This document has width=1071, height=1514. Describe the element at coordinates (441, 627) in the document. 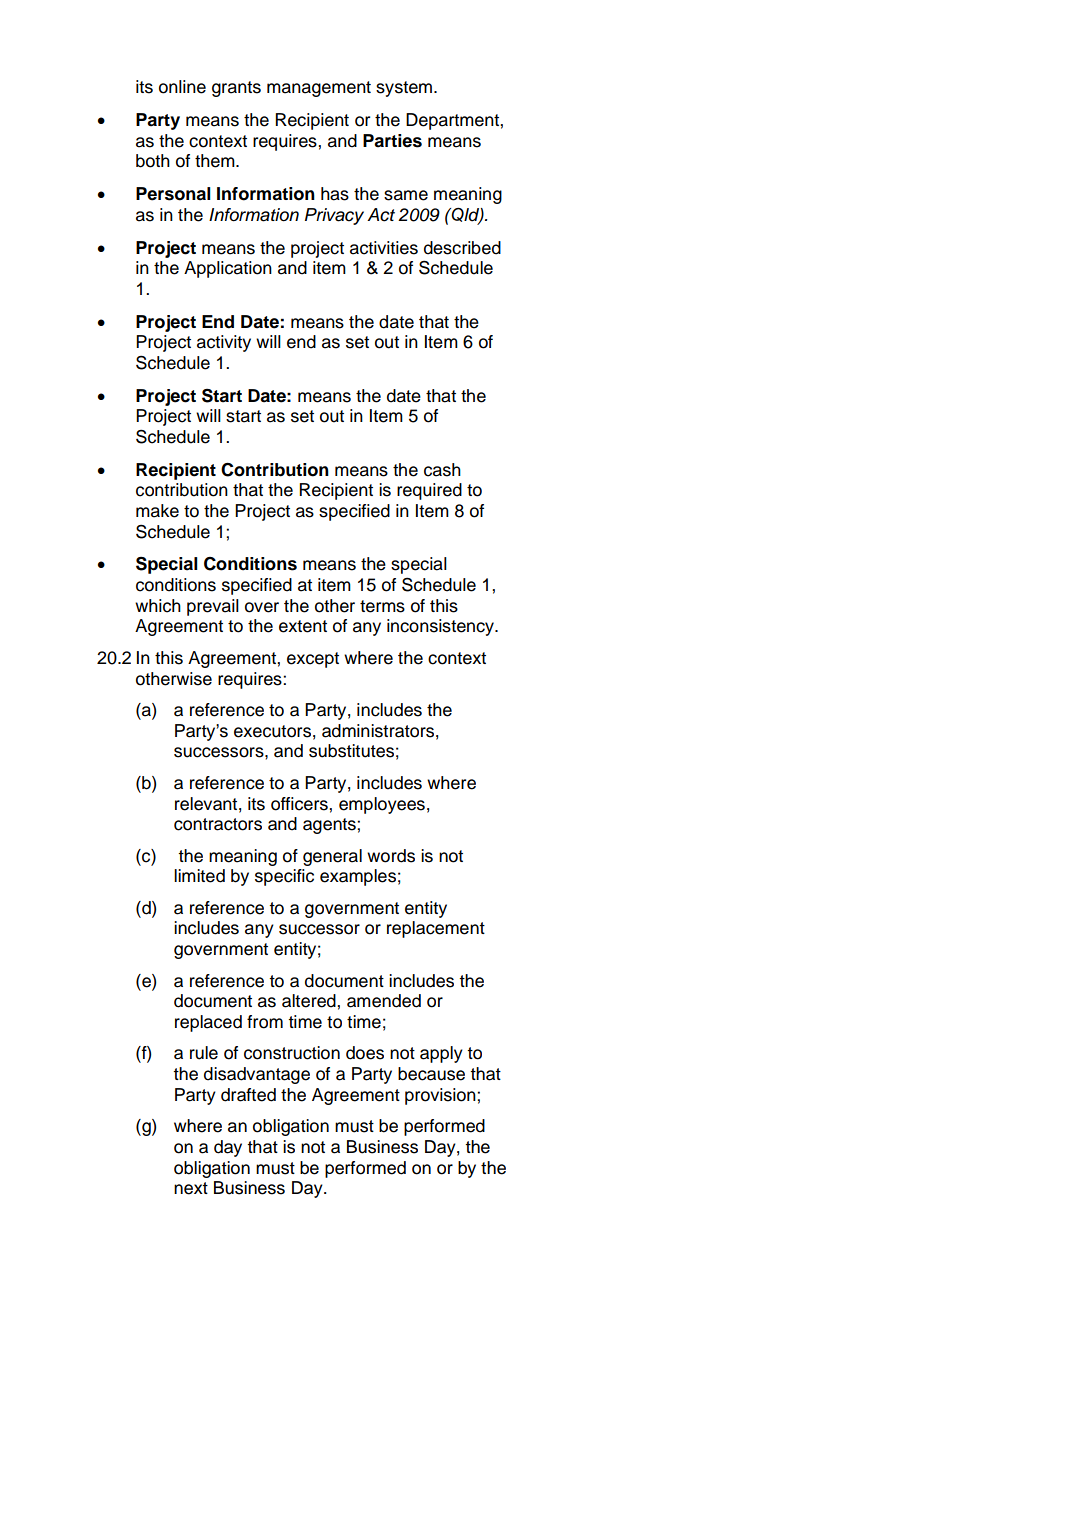

I see `inconsistency` at that location.
